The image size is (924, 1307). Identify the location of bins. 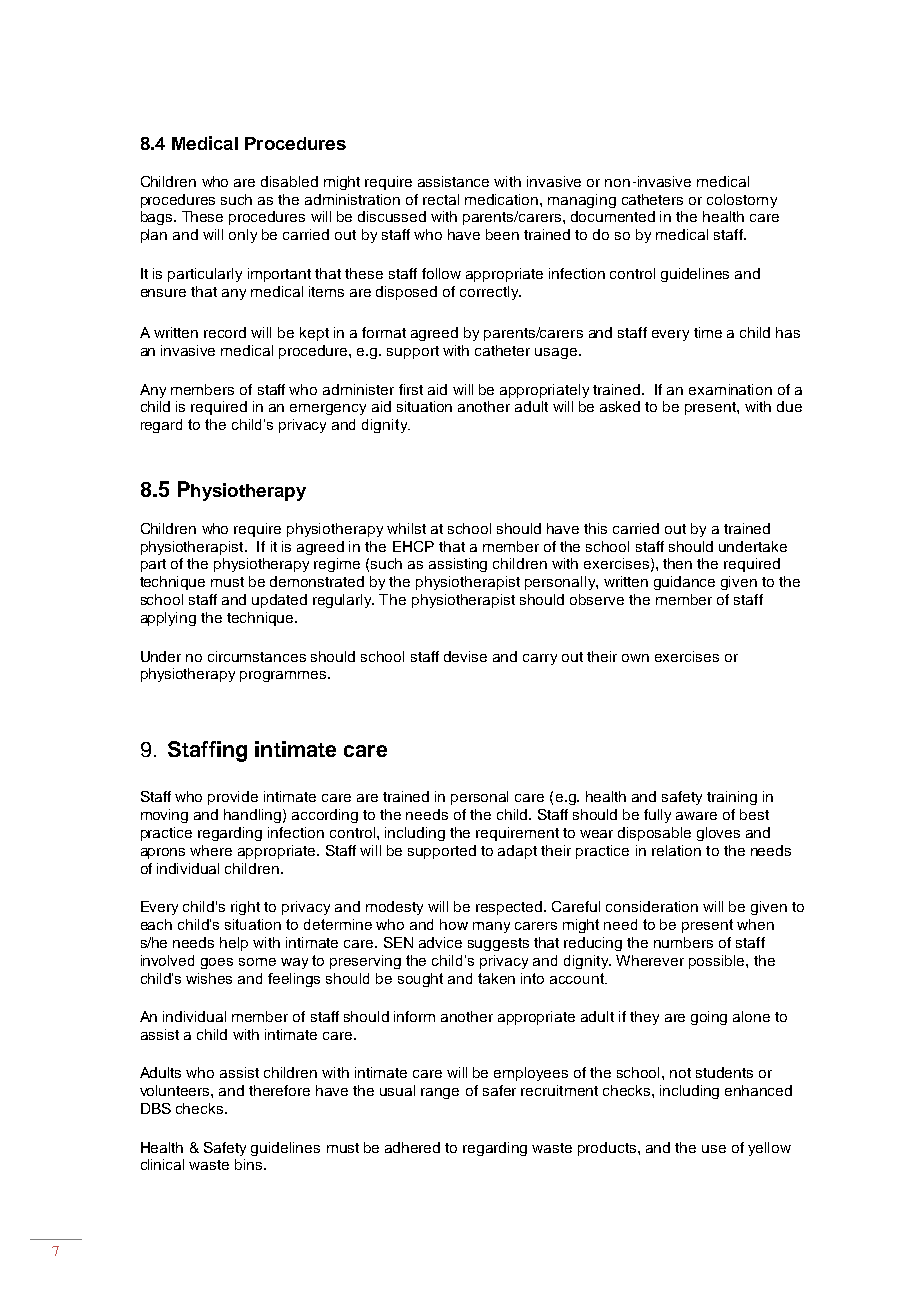
(250, 1164).
